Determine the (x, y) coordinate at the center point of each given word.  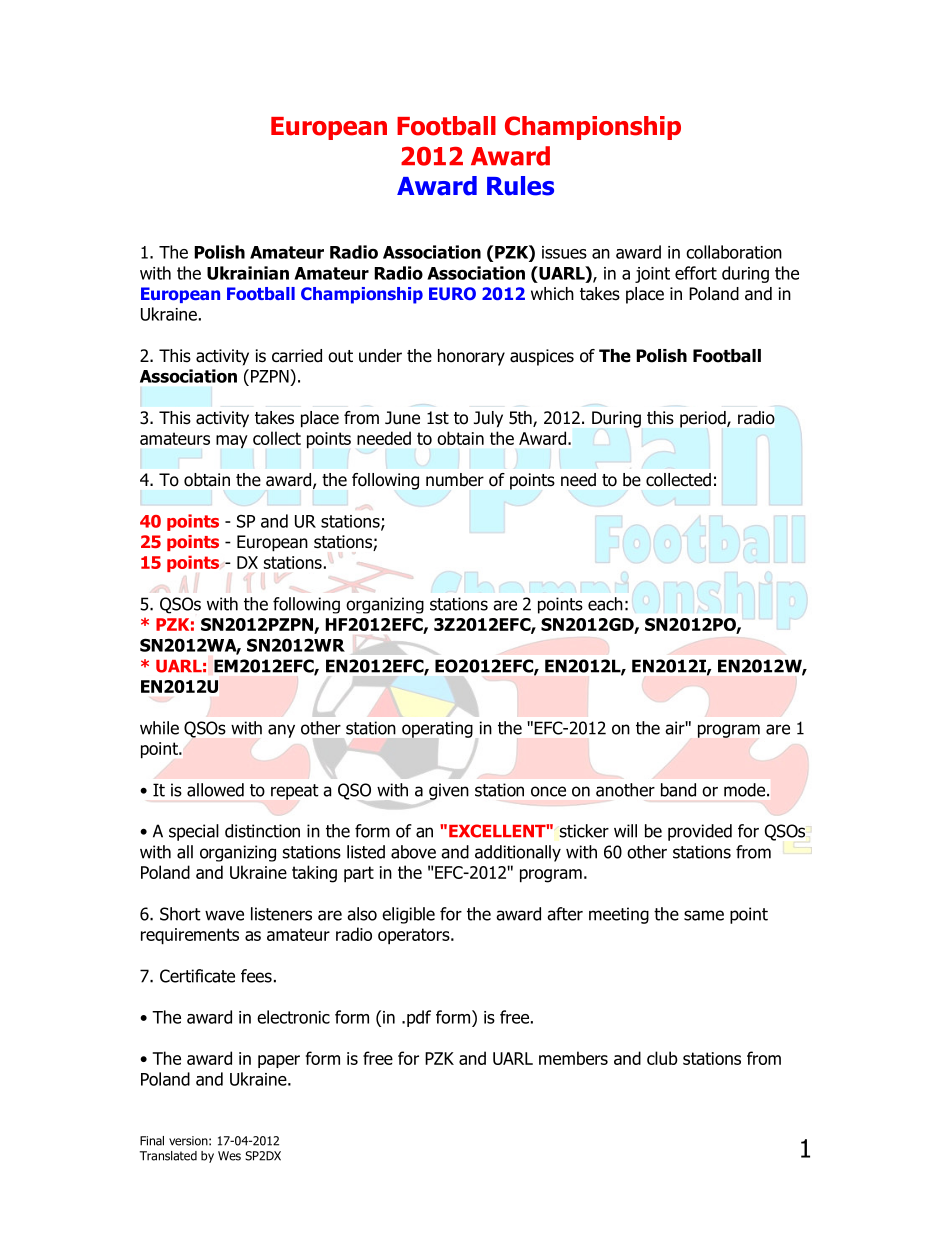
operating (437, 729)
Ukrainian (248, 273)
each (605, 604)
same (704, 915)
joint (652, 275)
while (159, 728)
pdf (419, 1018)
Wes (229, 1156)
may (232, 442)
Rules (520, 186)
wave (224, 915)
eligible (408, 915)
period (704, 419)
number (455, 480)
